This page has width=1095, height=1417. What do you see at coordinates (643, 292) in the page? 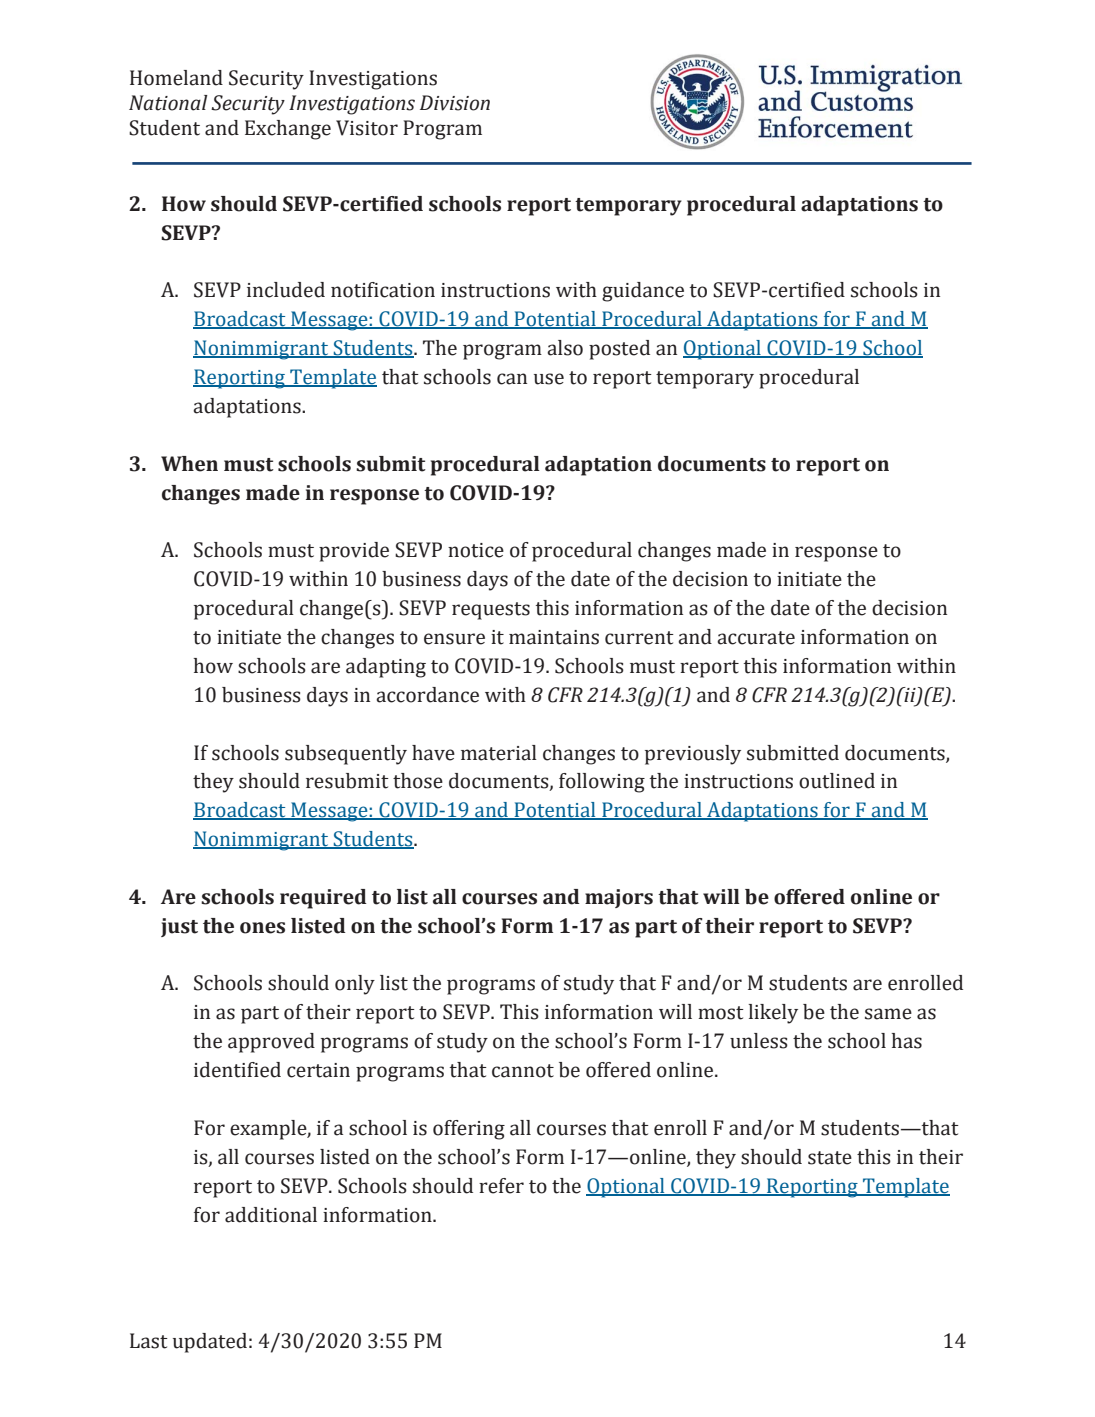
I see `guidance` at bounding box center [643, 292].
